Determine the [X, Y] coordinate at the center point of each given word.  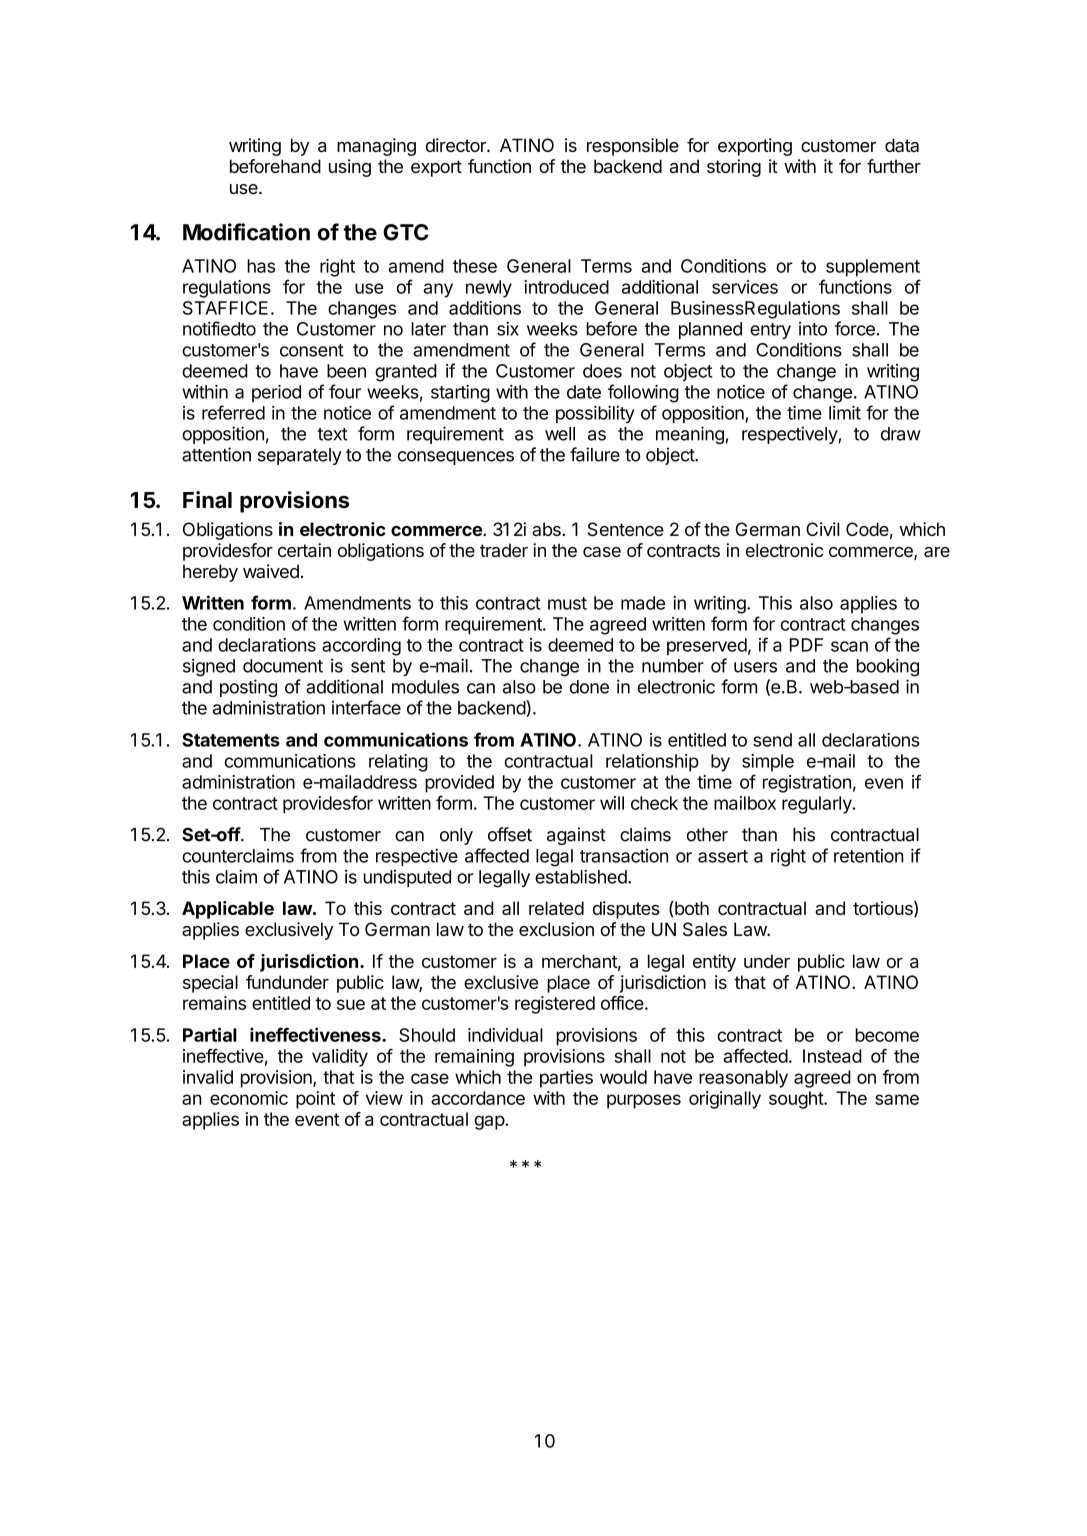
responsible [633, 147]
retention [869, 856]
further [894, 166]
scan [849, 646]
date [584, 392]
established [582, 876]
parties [566, 1079]
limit [845, 413]
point [315, 1100]
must [567, 603]
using [350, 168]
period [276, 393]
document [283, 666]
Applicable [228, 910]
